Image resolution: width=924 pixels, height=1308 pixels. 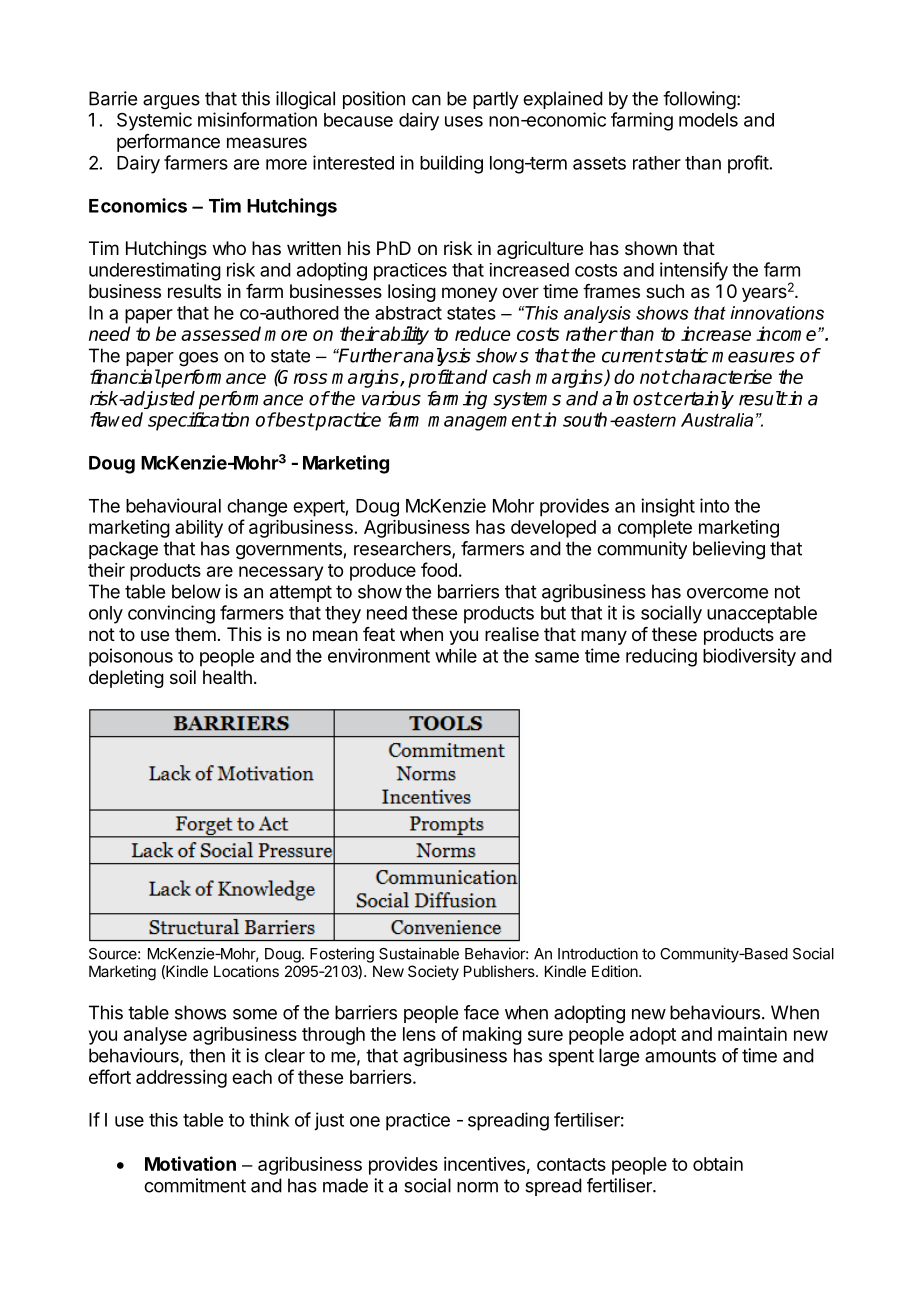 I want to click on goes, so click(x=198, y=359).
